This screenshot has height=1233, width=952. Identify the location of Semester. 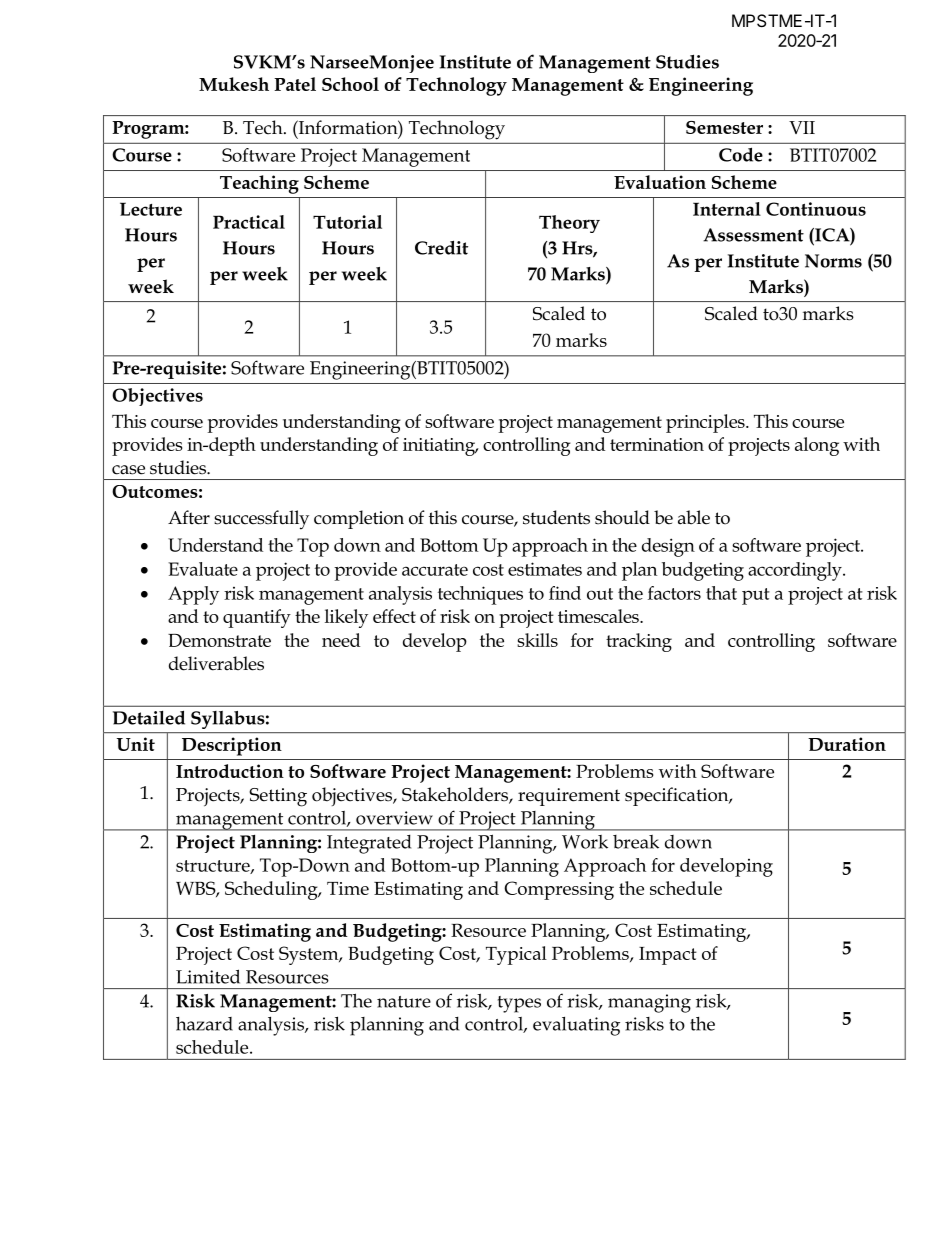
(724, 127).
